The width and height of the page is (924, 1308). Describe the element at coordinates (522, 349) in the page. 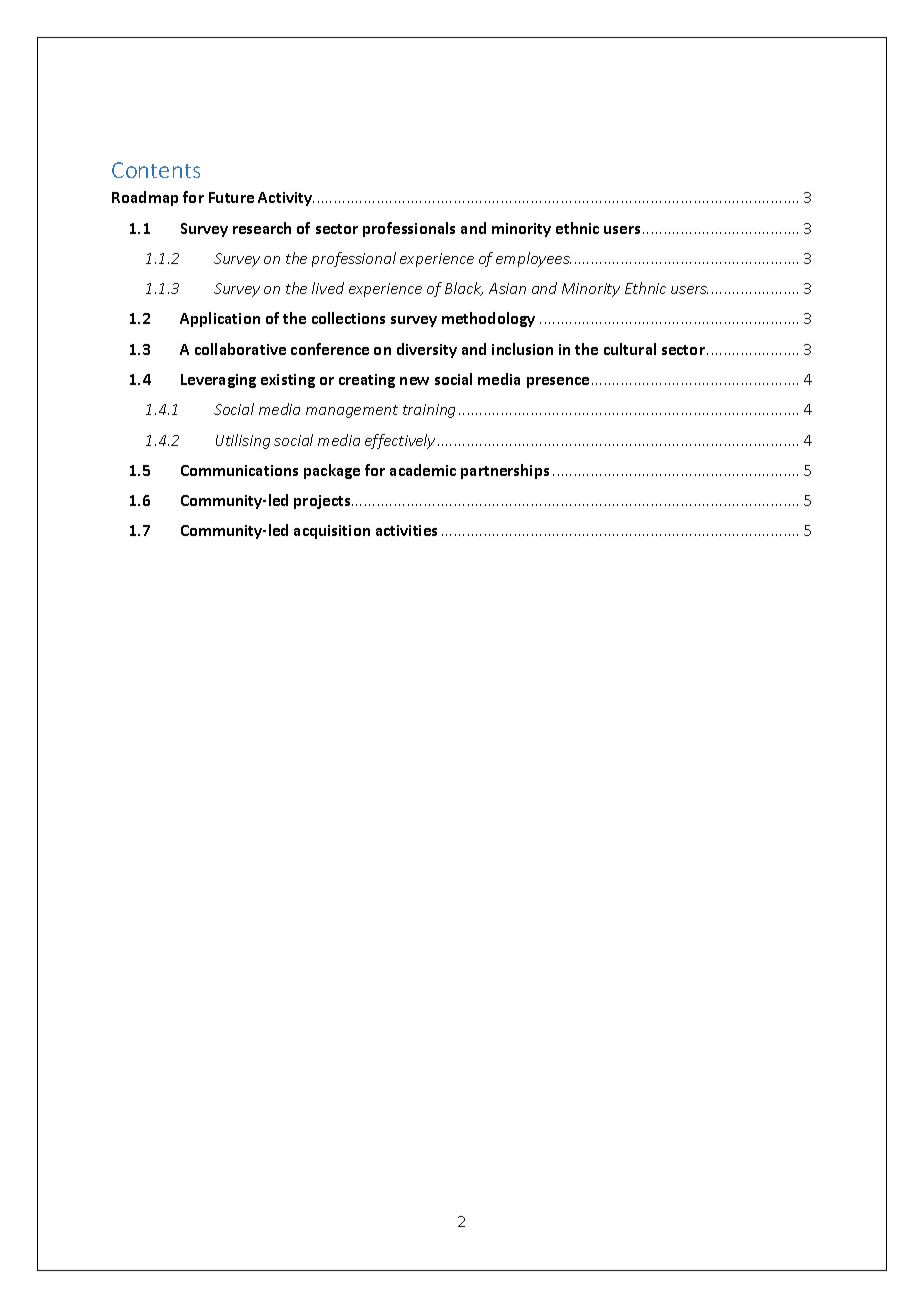

I see `inclusion` at that location.
